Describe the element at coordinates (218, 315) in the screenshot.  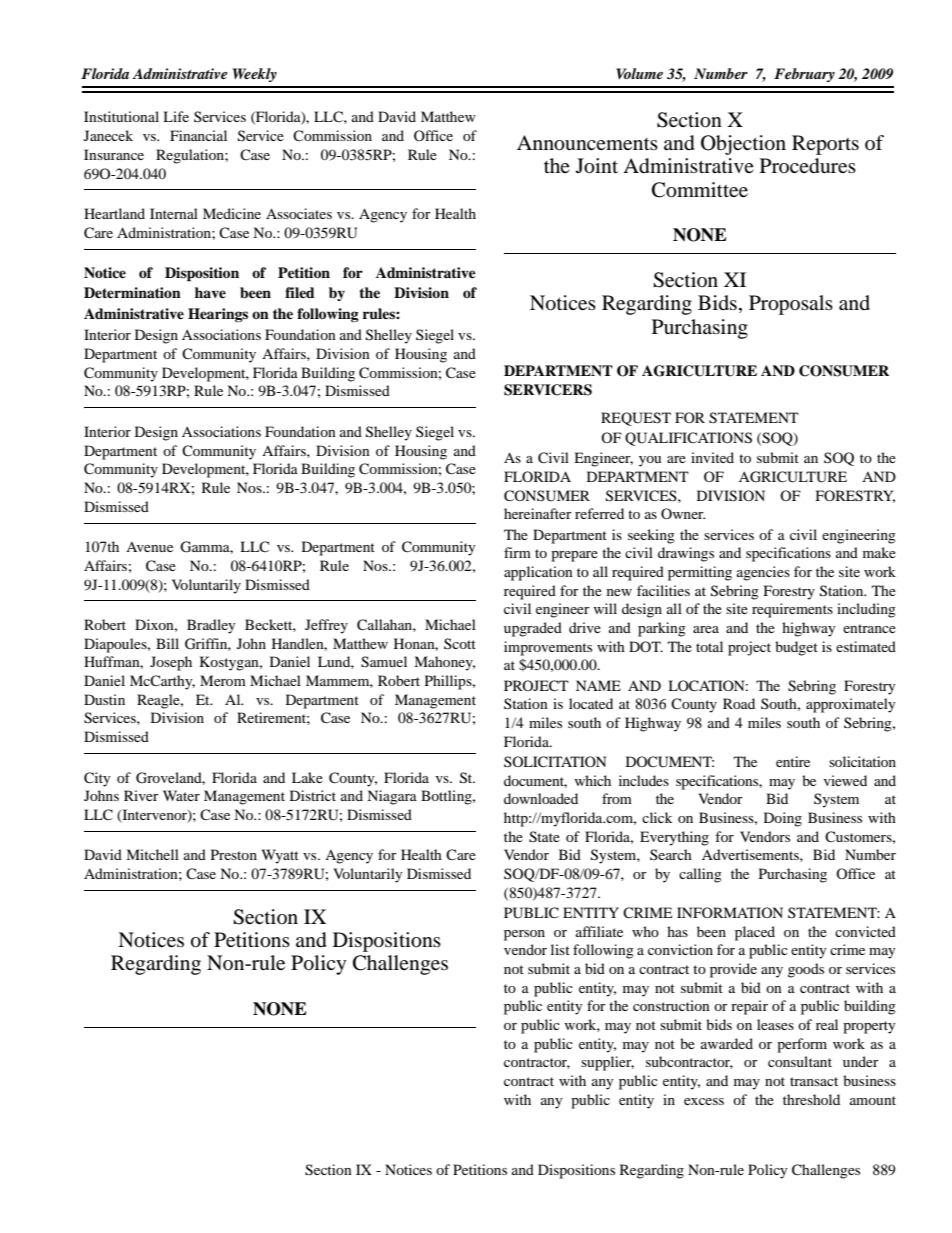
I see `Hearings` at that location.
